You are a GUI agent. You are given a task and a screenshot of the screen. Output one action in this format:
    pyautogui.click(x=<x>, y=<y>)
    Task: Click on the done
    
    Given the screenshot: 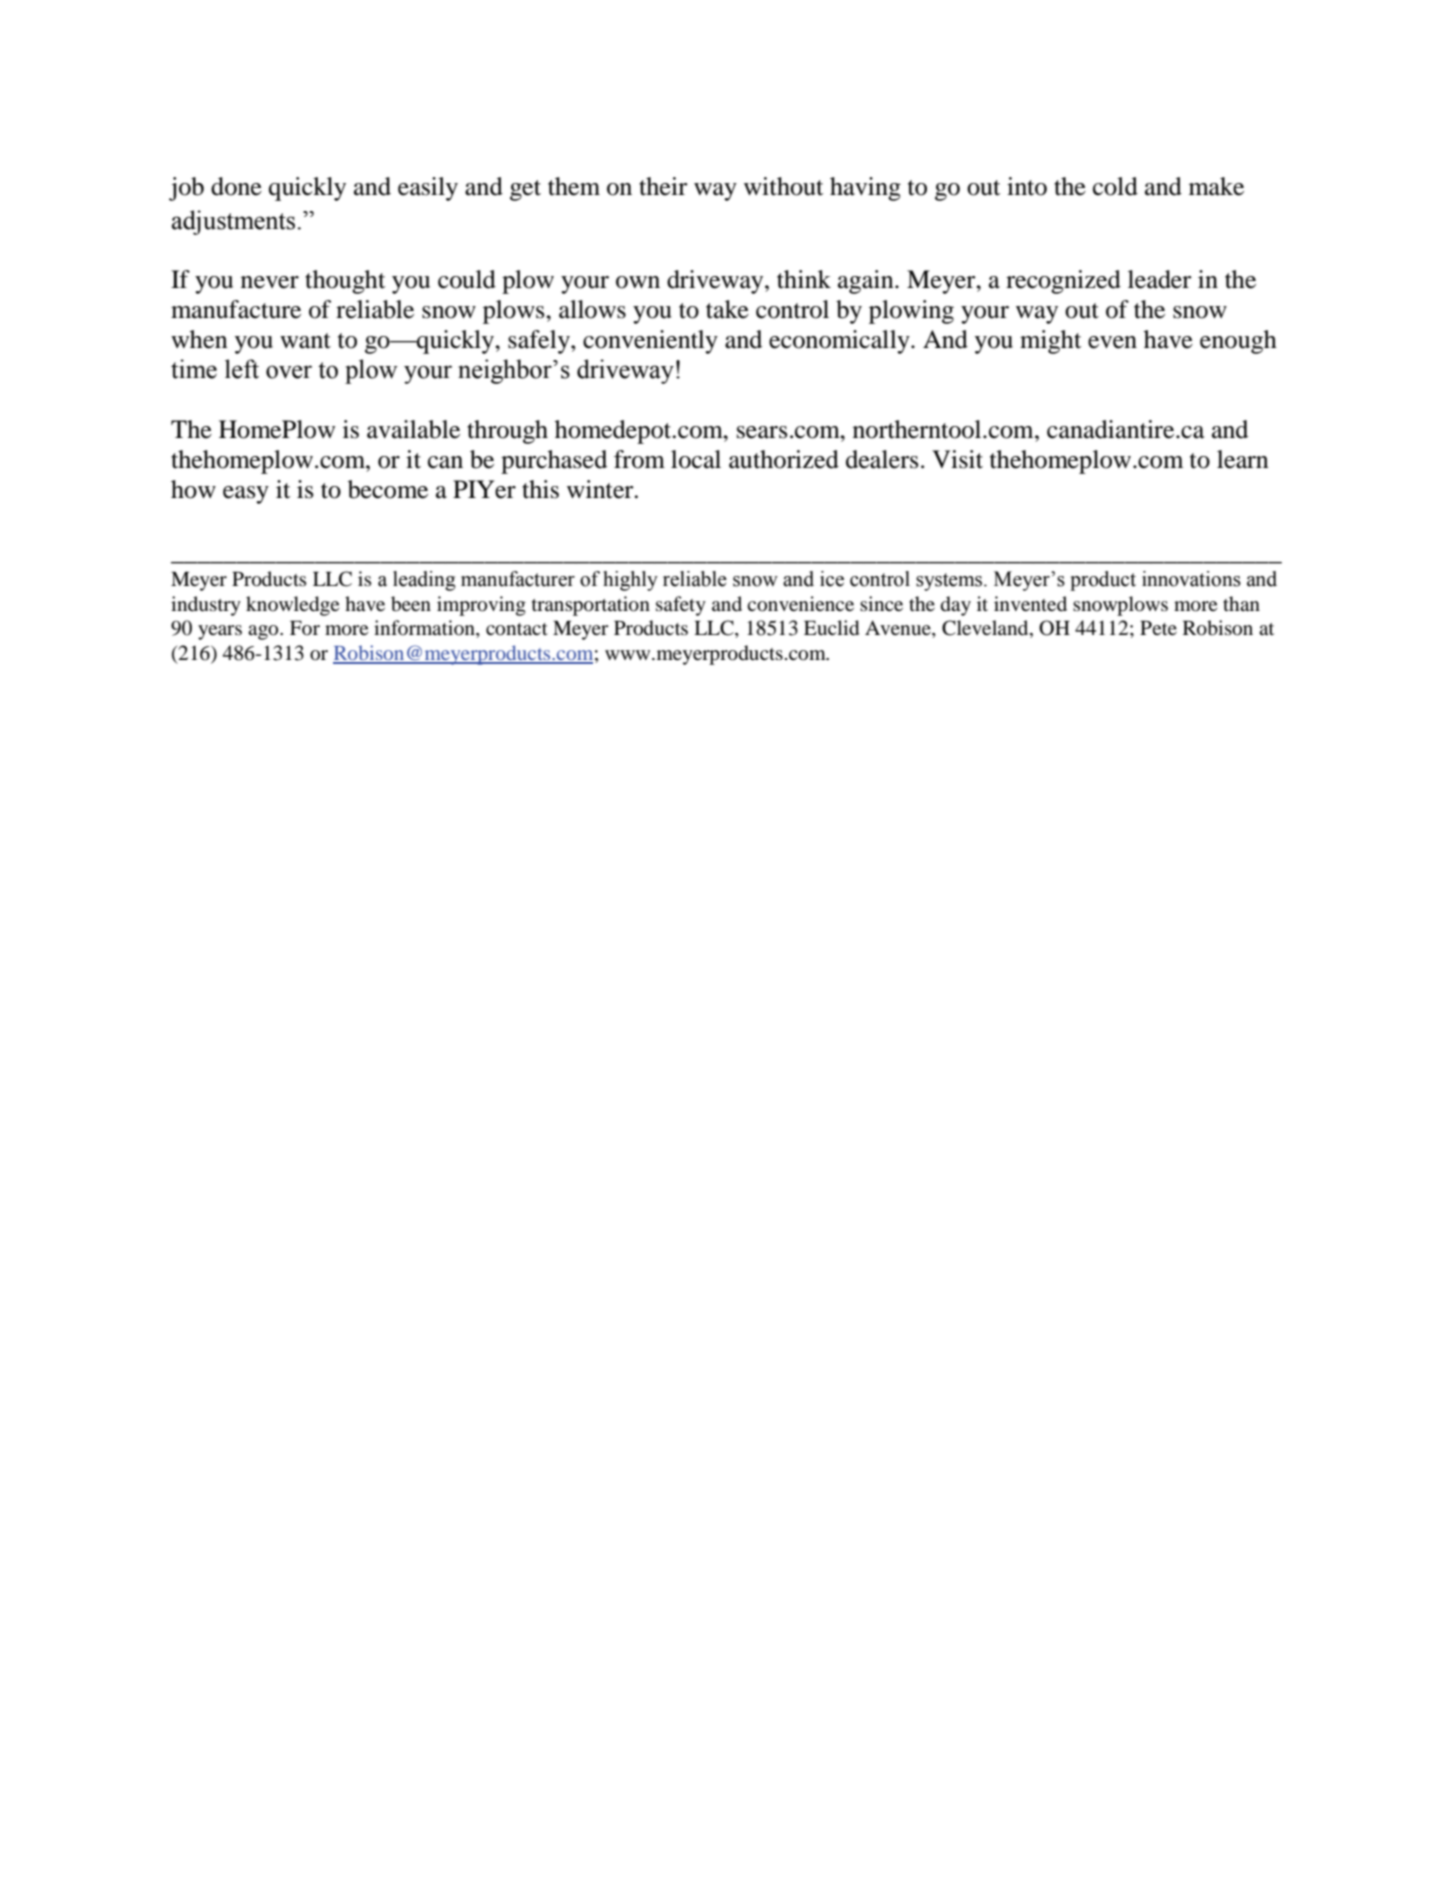 What is the action you would take?
    pyautogui.click(x=236, y=186)
